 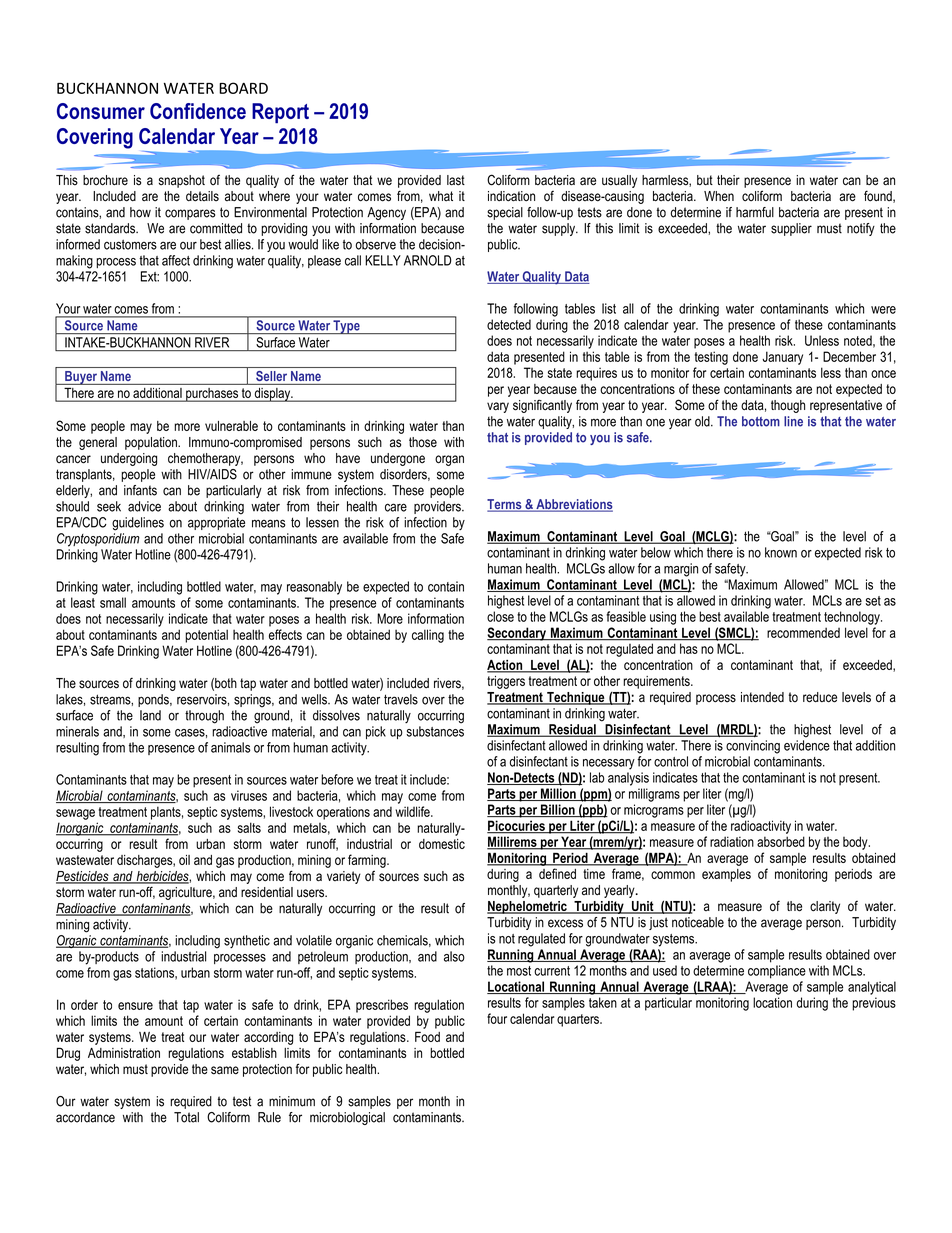 What do you see at coordinates (198, 111) in the screenshot?
I see `Confidence` at bounding box center [198, 111].
